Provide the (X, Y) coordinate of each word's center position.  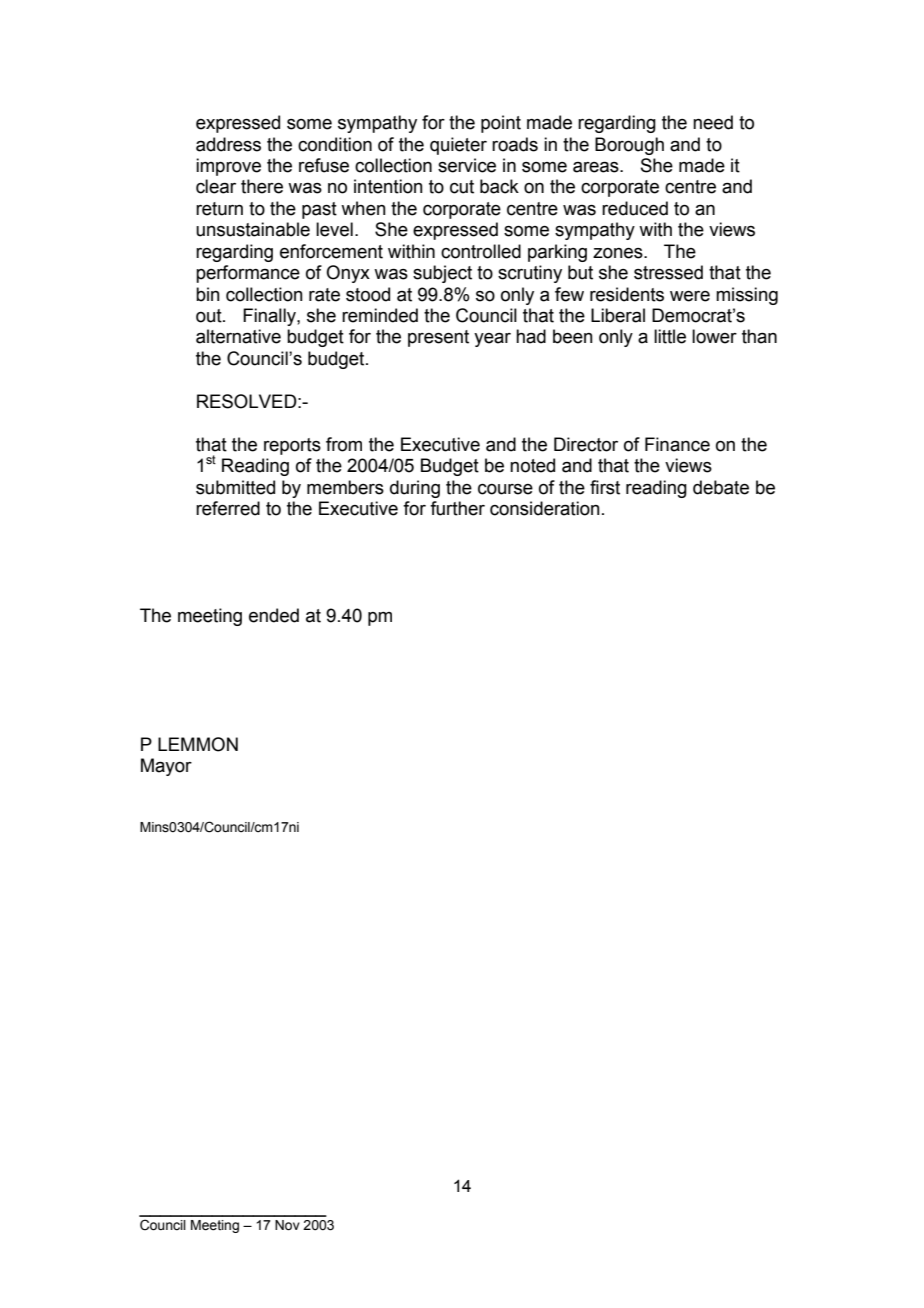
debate (721, 487)
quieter (458, 146)
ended (274, 615)
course (505, 489)
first (605, 487)
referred (228, 508)
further (457, 508)
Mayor (166, 767)
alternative (238, 336)
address (228, 144)
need (713, 122)
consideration (545, 508)
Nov (287, 1225)
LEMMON (198, 744)
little (670, 336)
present (438, 338)
